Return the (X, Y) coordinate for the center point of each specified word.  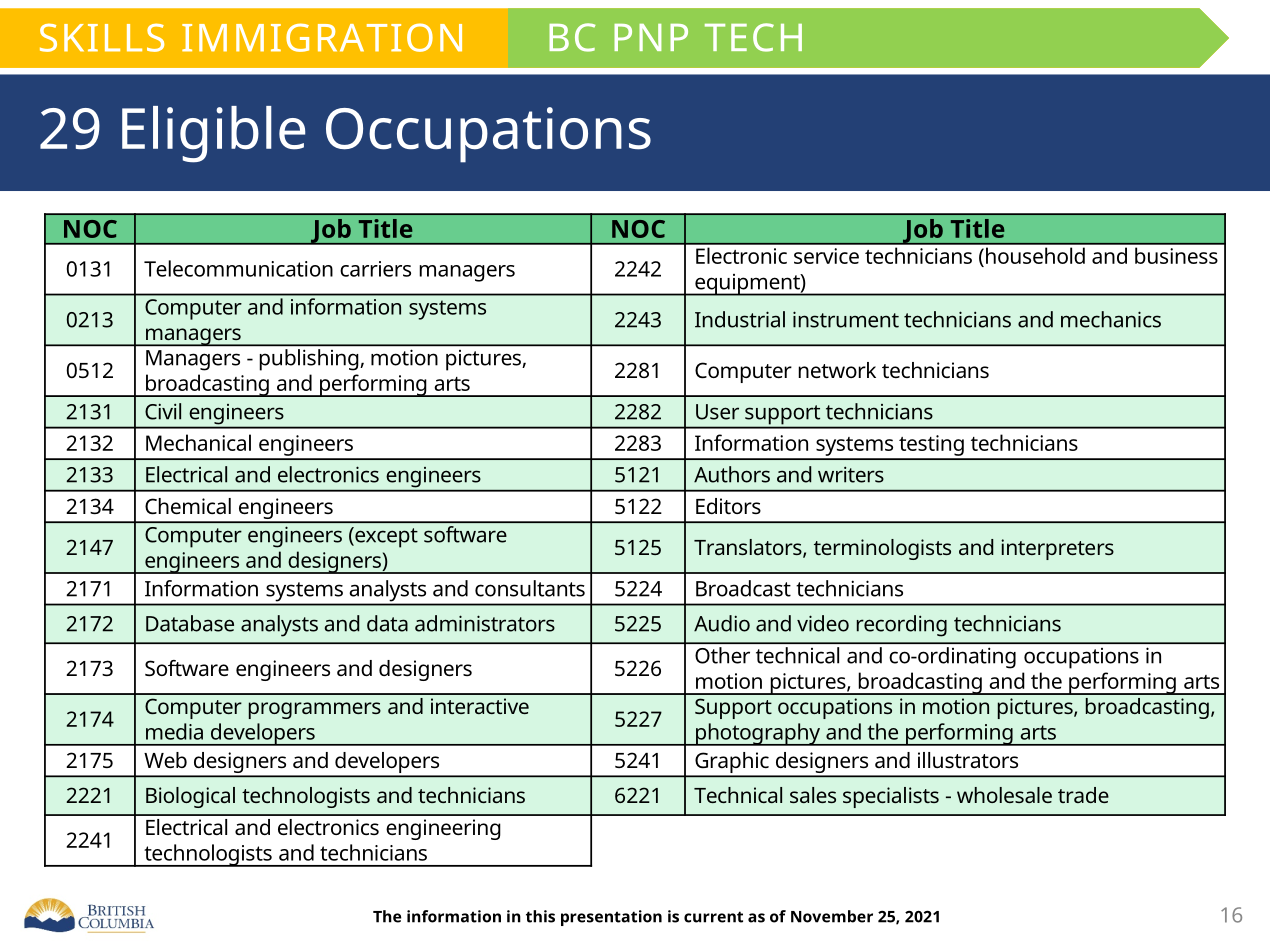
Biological (190, 797)
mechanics (1111, 319)
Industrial (740, 319)
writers (851, 474)
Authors (732, 474)
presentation (611, 918)
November (832, 916)
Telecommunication (238, 268)
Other (722, 655)
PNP (651, 37)
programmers (315, 710)
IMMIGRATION (322, 37)
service (826, 256)
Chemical (188, 506)
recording (902, 626)
